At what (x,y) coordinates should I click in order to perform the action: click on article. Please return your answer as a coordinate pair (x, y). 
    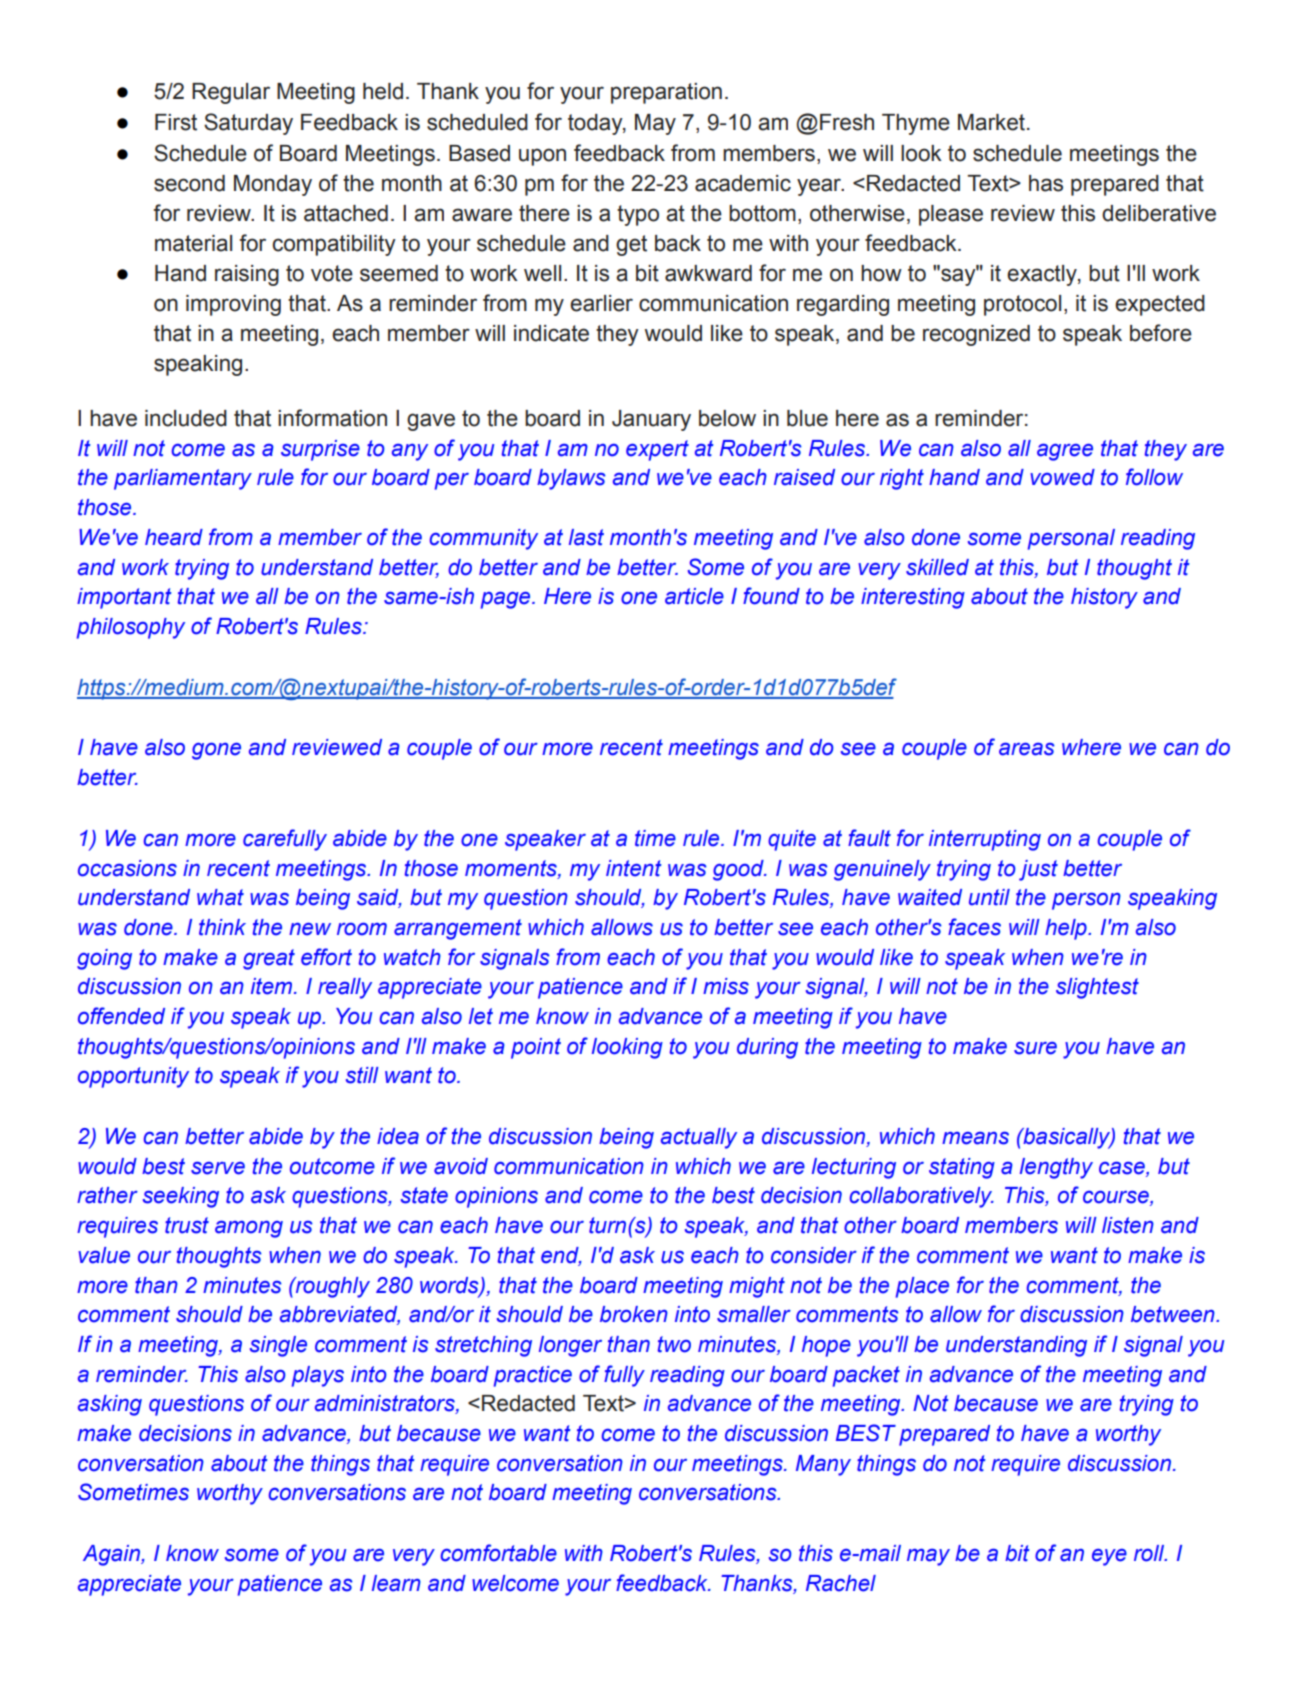
    Looking at the image, I should click on (694, 596).
